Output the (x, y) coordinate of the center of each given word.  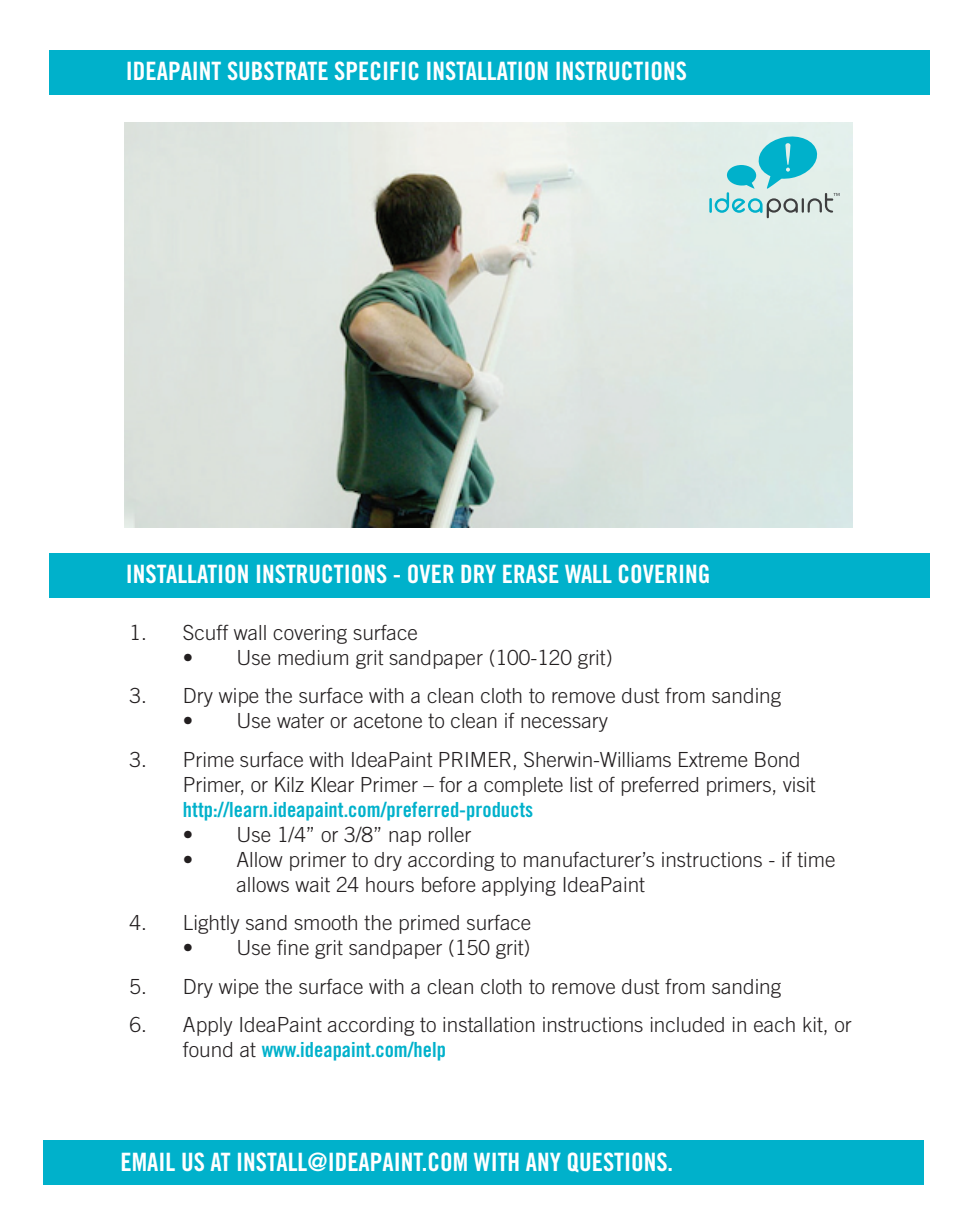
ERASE (530, 573)
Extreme (713, 759)
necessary (564, 724)
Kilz (289, 784)
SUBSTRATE (278, 70)
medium (313, 657)
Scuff (206, 632)
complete (523, 786)
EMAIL (148, 1162)
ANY (543, 1162)
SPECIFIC (376, 70)
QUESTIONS (618, 1162)
